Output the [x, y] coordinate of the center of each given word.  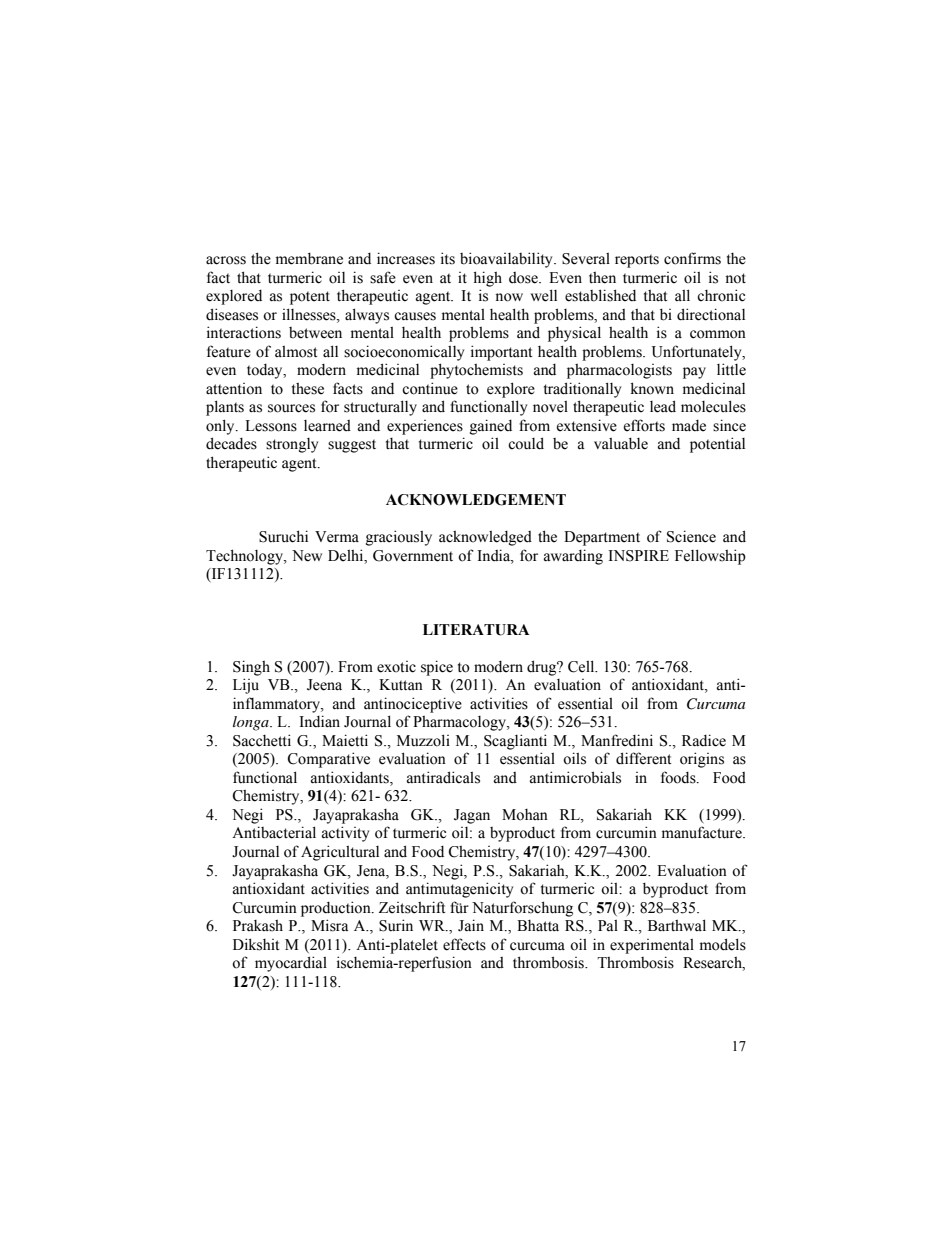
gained [491, 427]
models [723, 944]
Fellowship [710, 557]
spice [437, 668]
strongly [292, 445]
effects [464, 944]
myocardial [291, 964]
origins [702, 760]
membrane [309, 258]
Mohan [525, 815]
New [307, 556]
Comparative [328, 760]
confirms [692, 258]
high [487, 279]
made [689, 426]
